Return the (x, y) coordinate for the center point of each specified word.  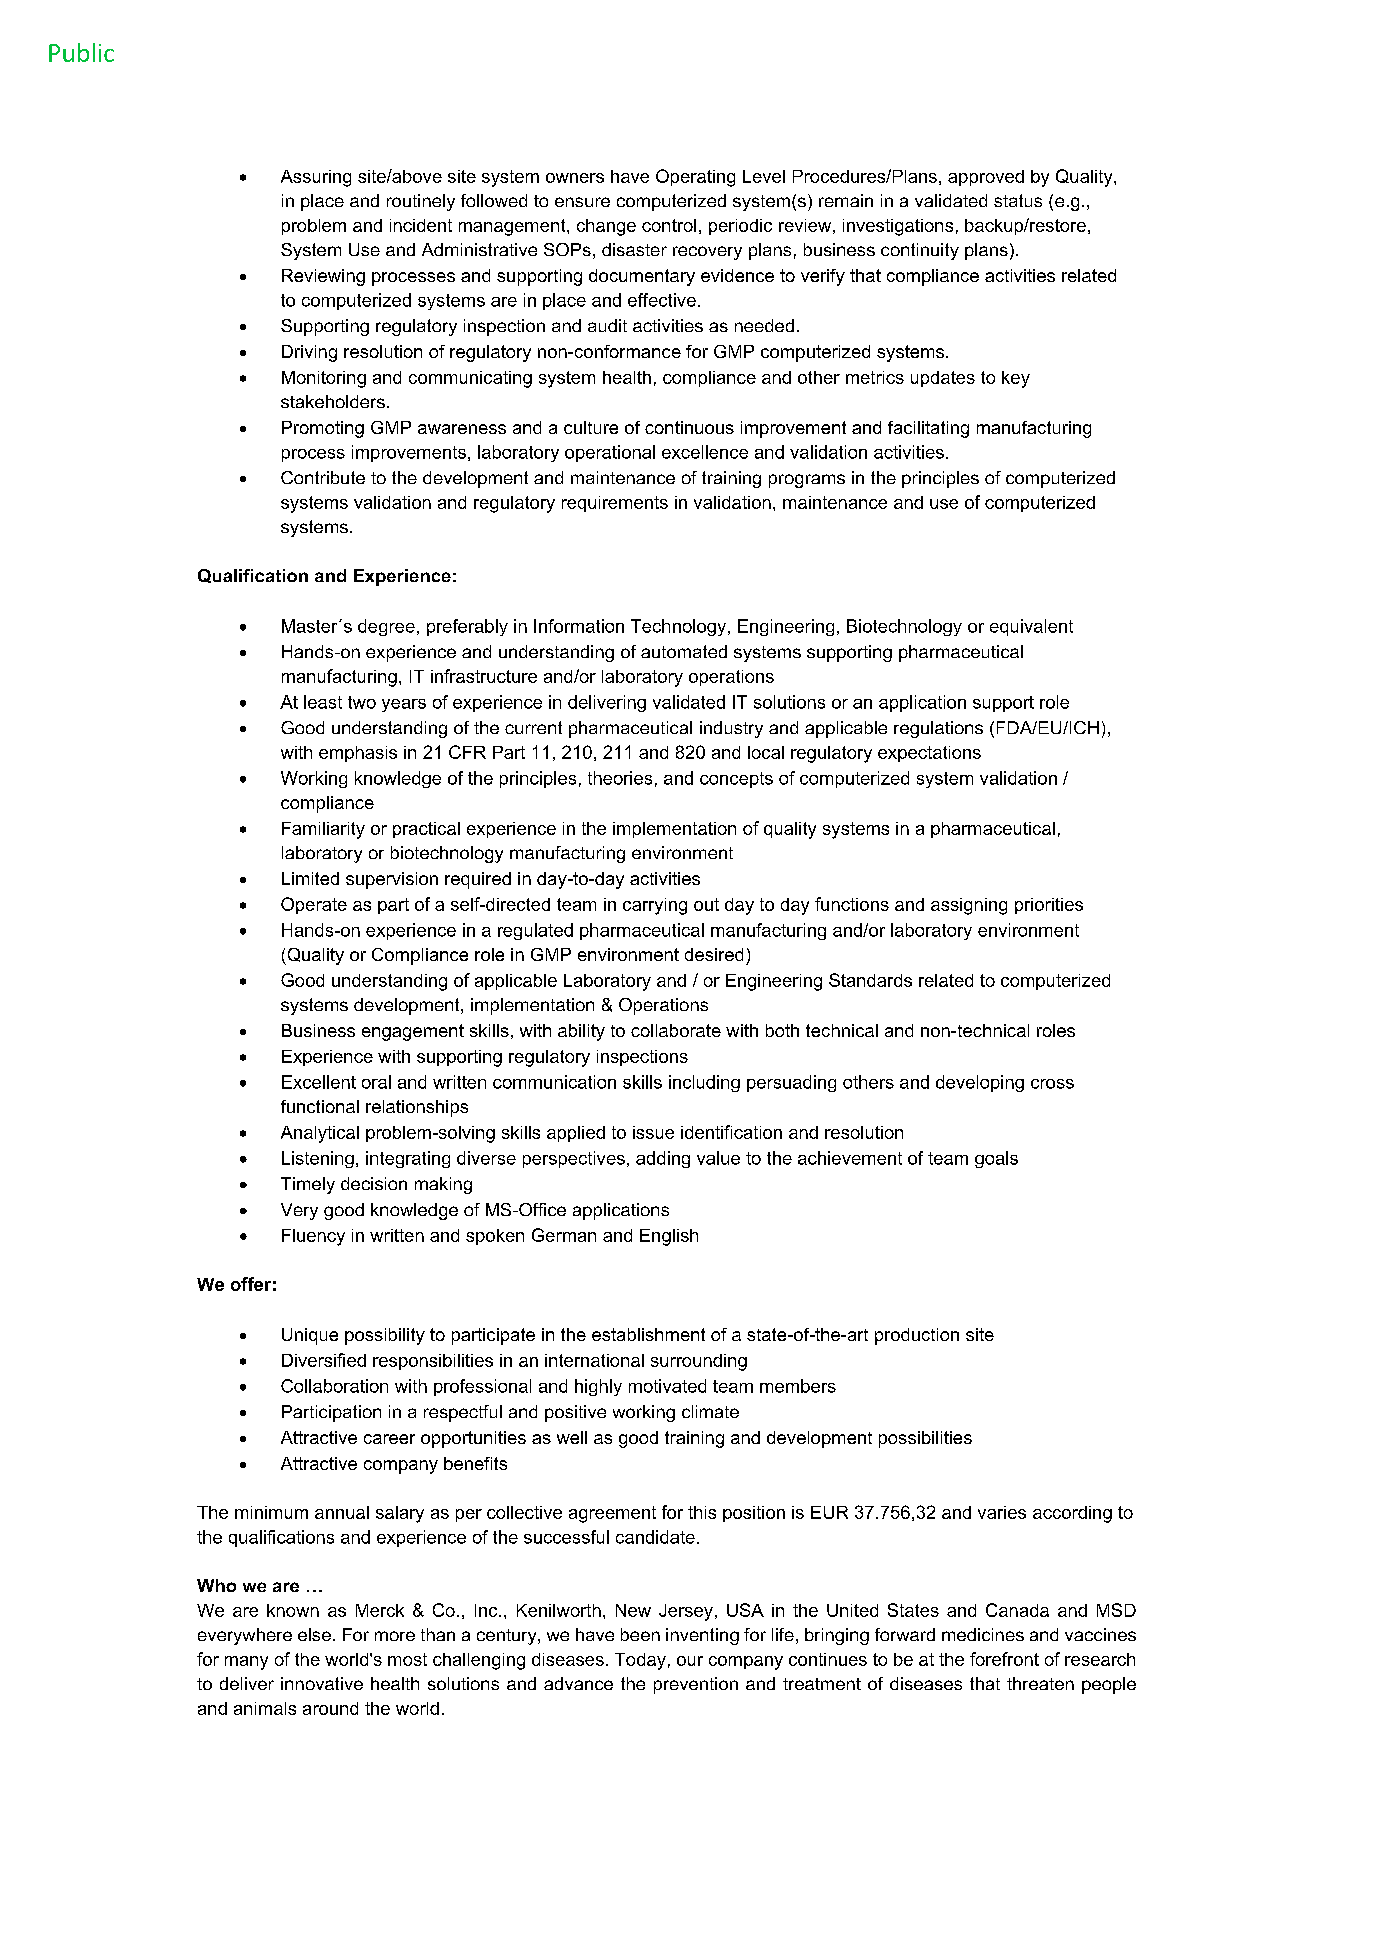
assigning (969, 906)
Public (81, 52)
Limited (310, 878)
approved (986, 178)
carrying (655, 906)
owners (575, 178)
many (246, 1663)
